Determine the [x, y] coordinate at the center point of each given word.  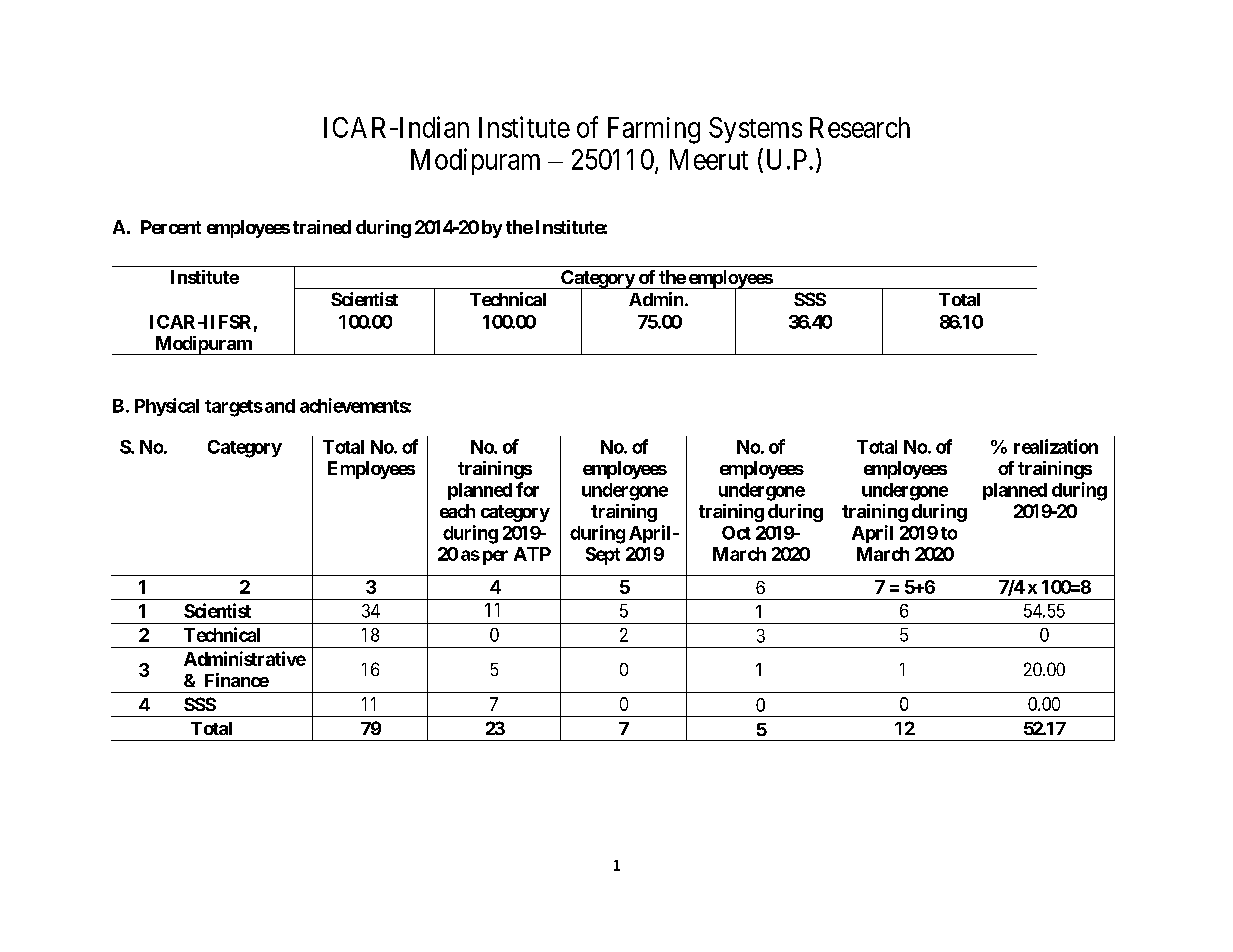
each [457, 511]
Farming [654, 130]
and [280, 406]
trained [322, 227]
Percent [171, 227]
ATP [532, 554]
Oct [736, 533]
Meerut [709, 159]
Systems [755, 130]
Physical [167, 407]
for [527, 489]
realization [1056, 446]
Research [860, 127]
